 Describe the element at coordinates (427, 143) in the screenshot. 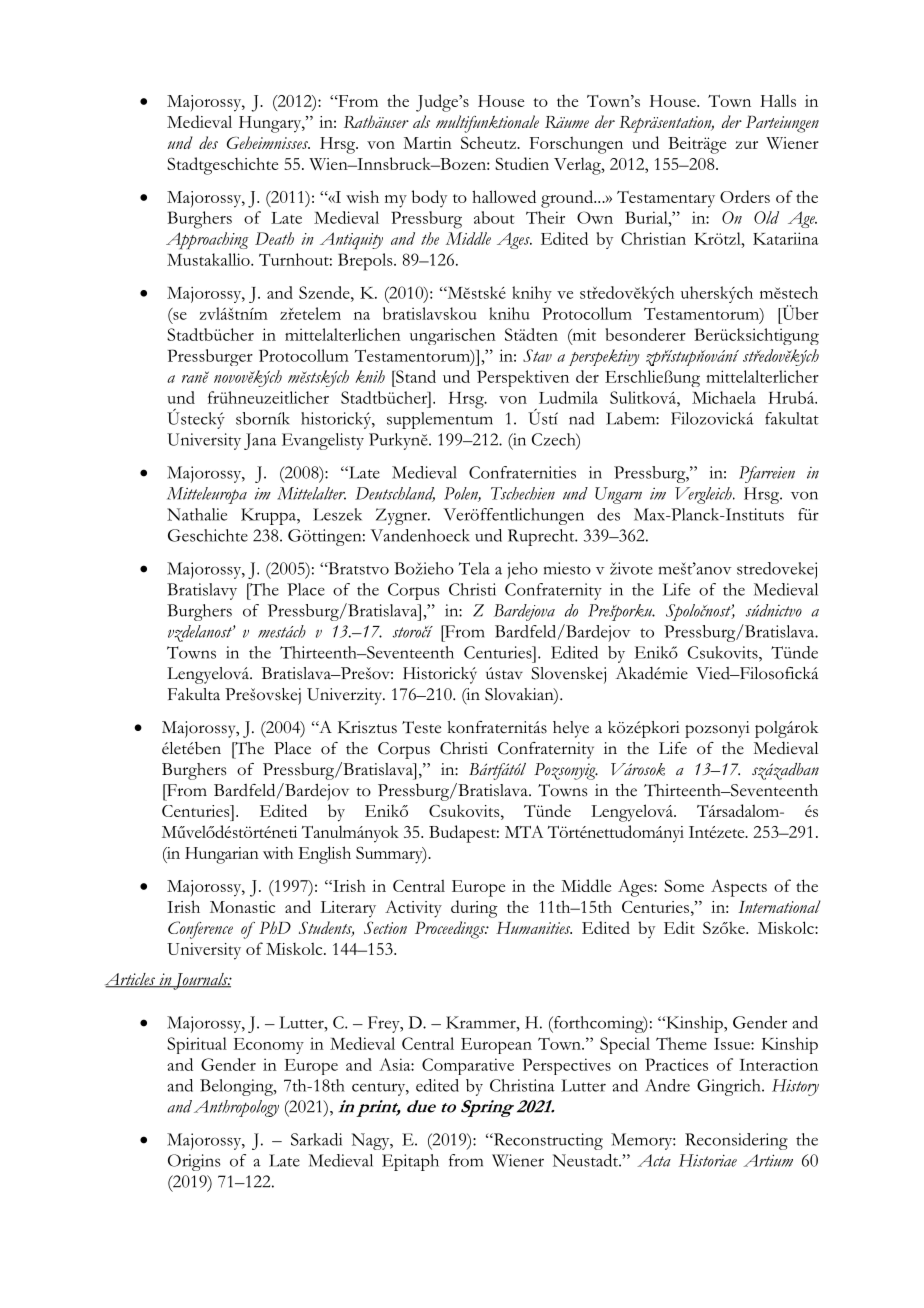

I see `Martin` at that location.
